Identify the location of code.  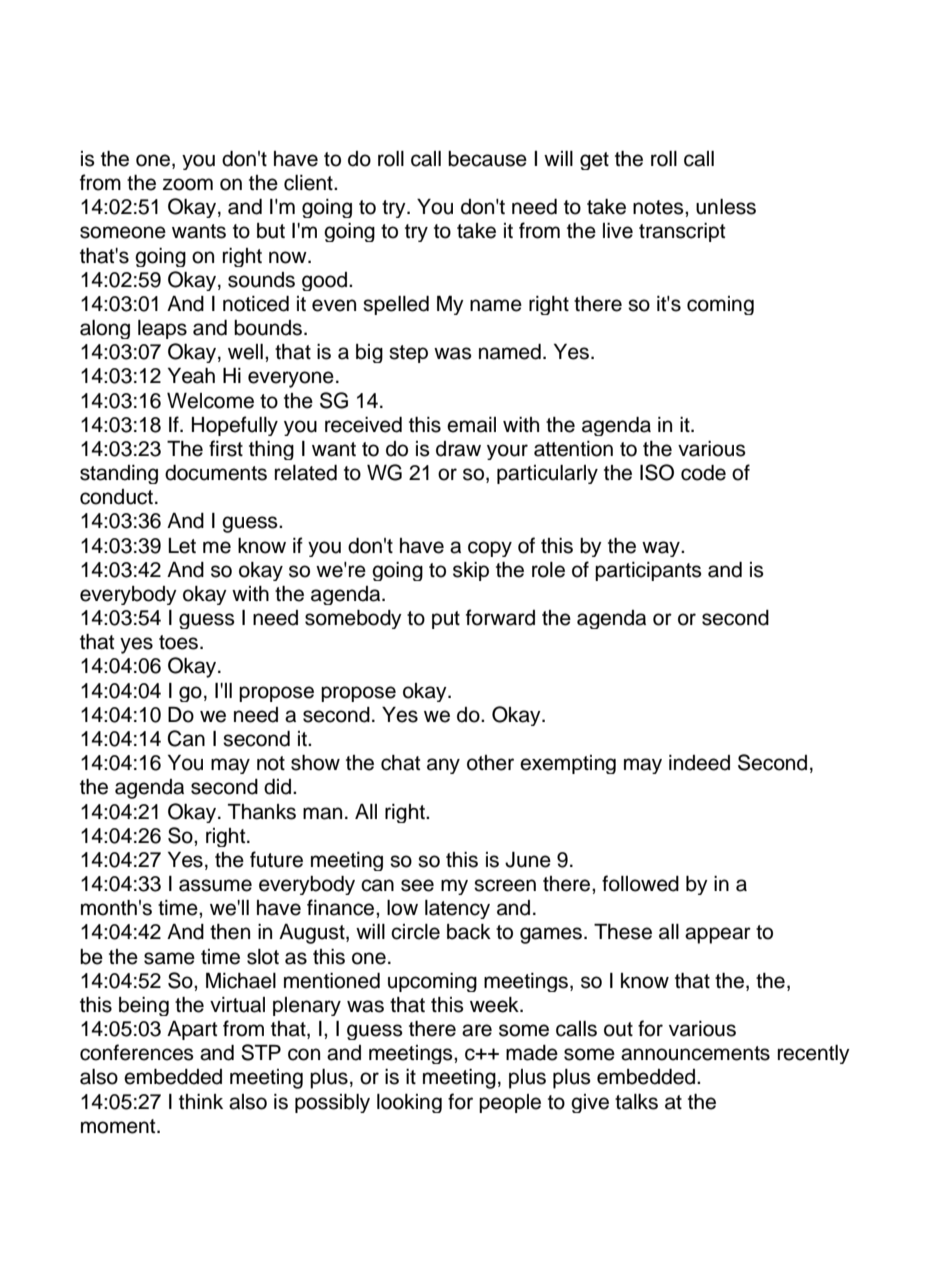
(703, 473).
